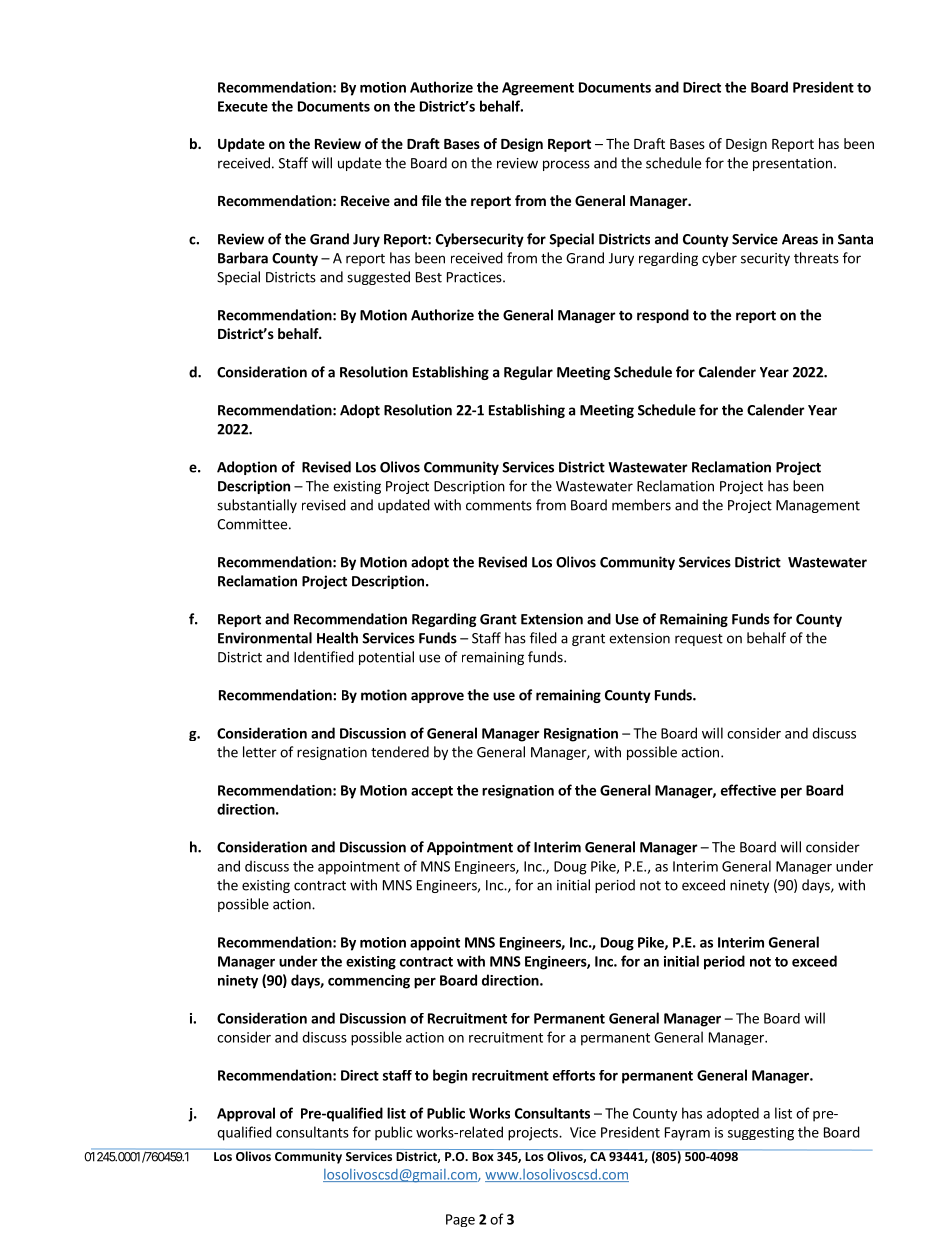 The height and width of the screenshot is (1233, 952). Describe the element at coordinates (792, 164) in the screenshot. I see `presentation` at that location.
